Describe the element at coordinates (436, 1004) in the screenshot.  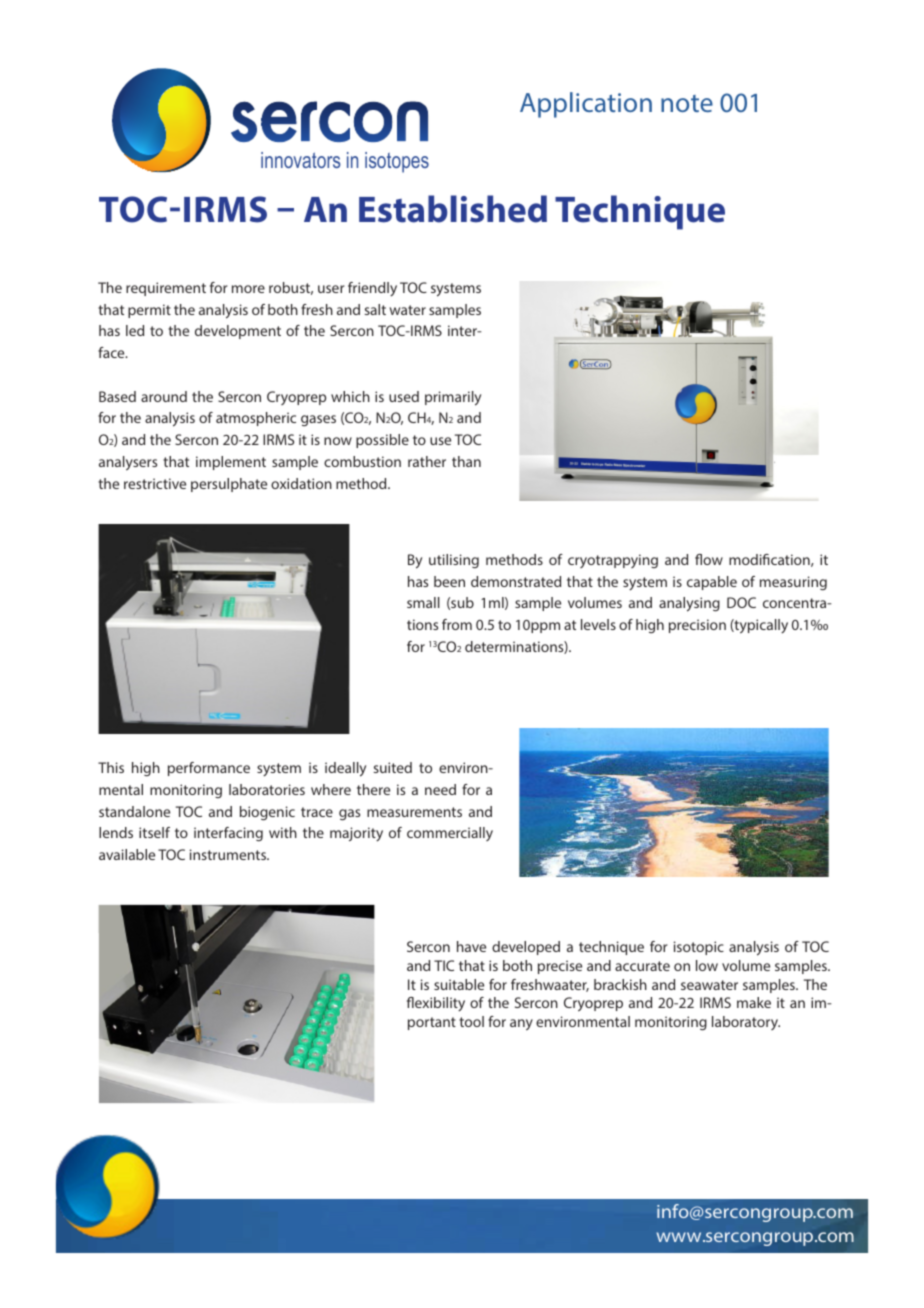
I see `flexibility` at that location.
